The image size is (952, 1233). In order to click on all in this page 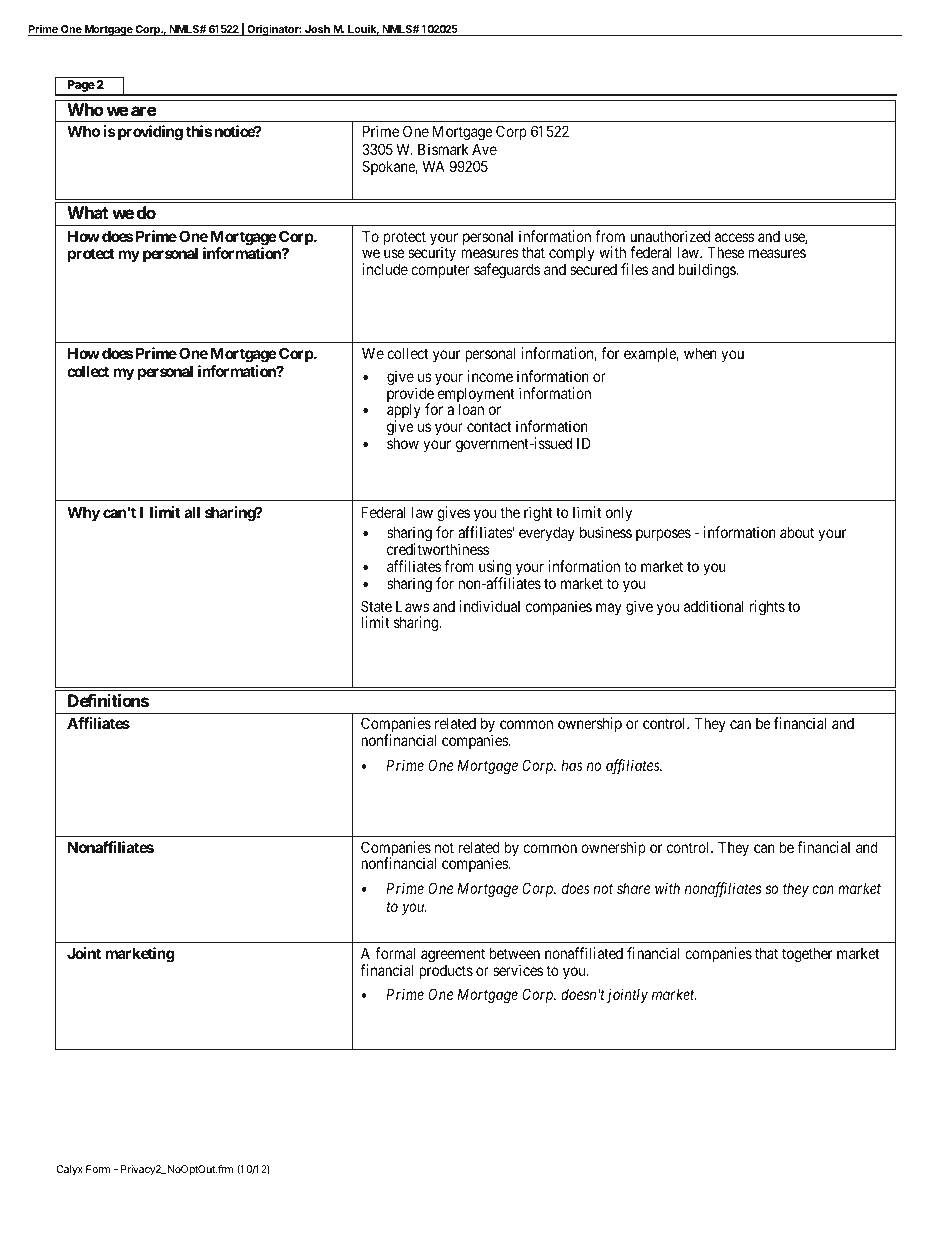, I will do `click(192, 512)`.
